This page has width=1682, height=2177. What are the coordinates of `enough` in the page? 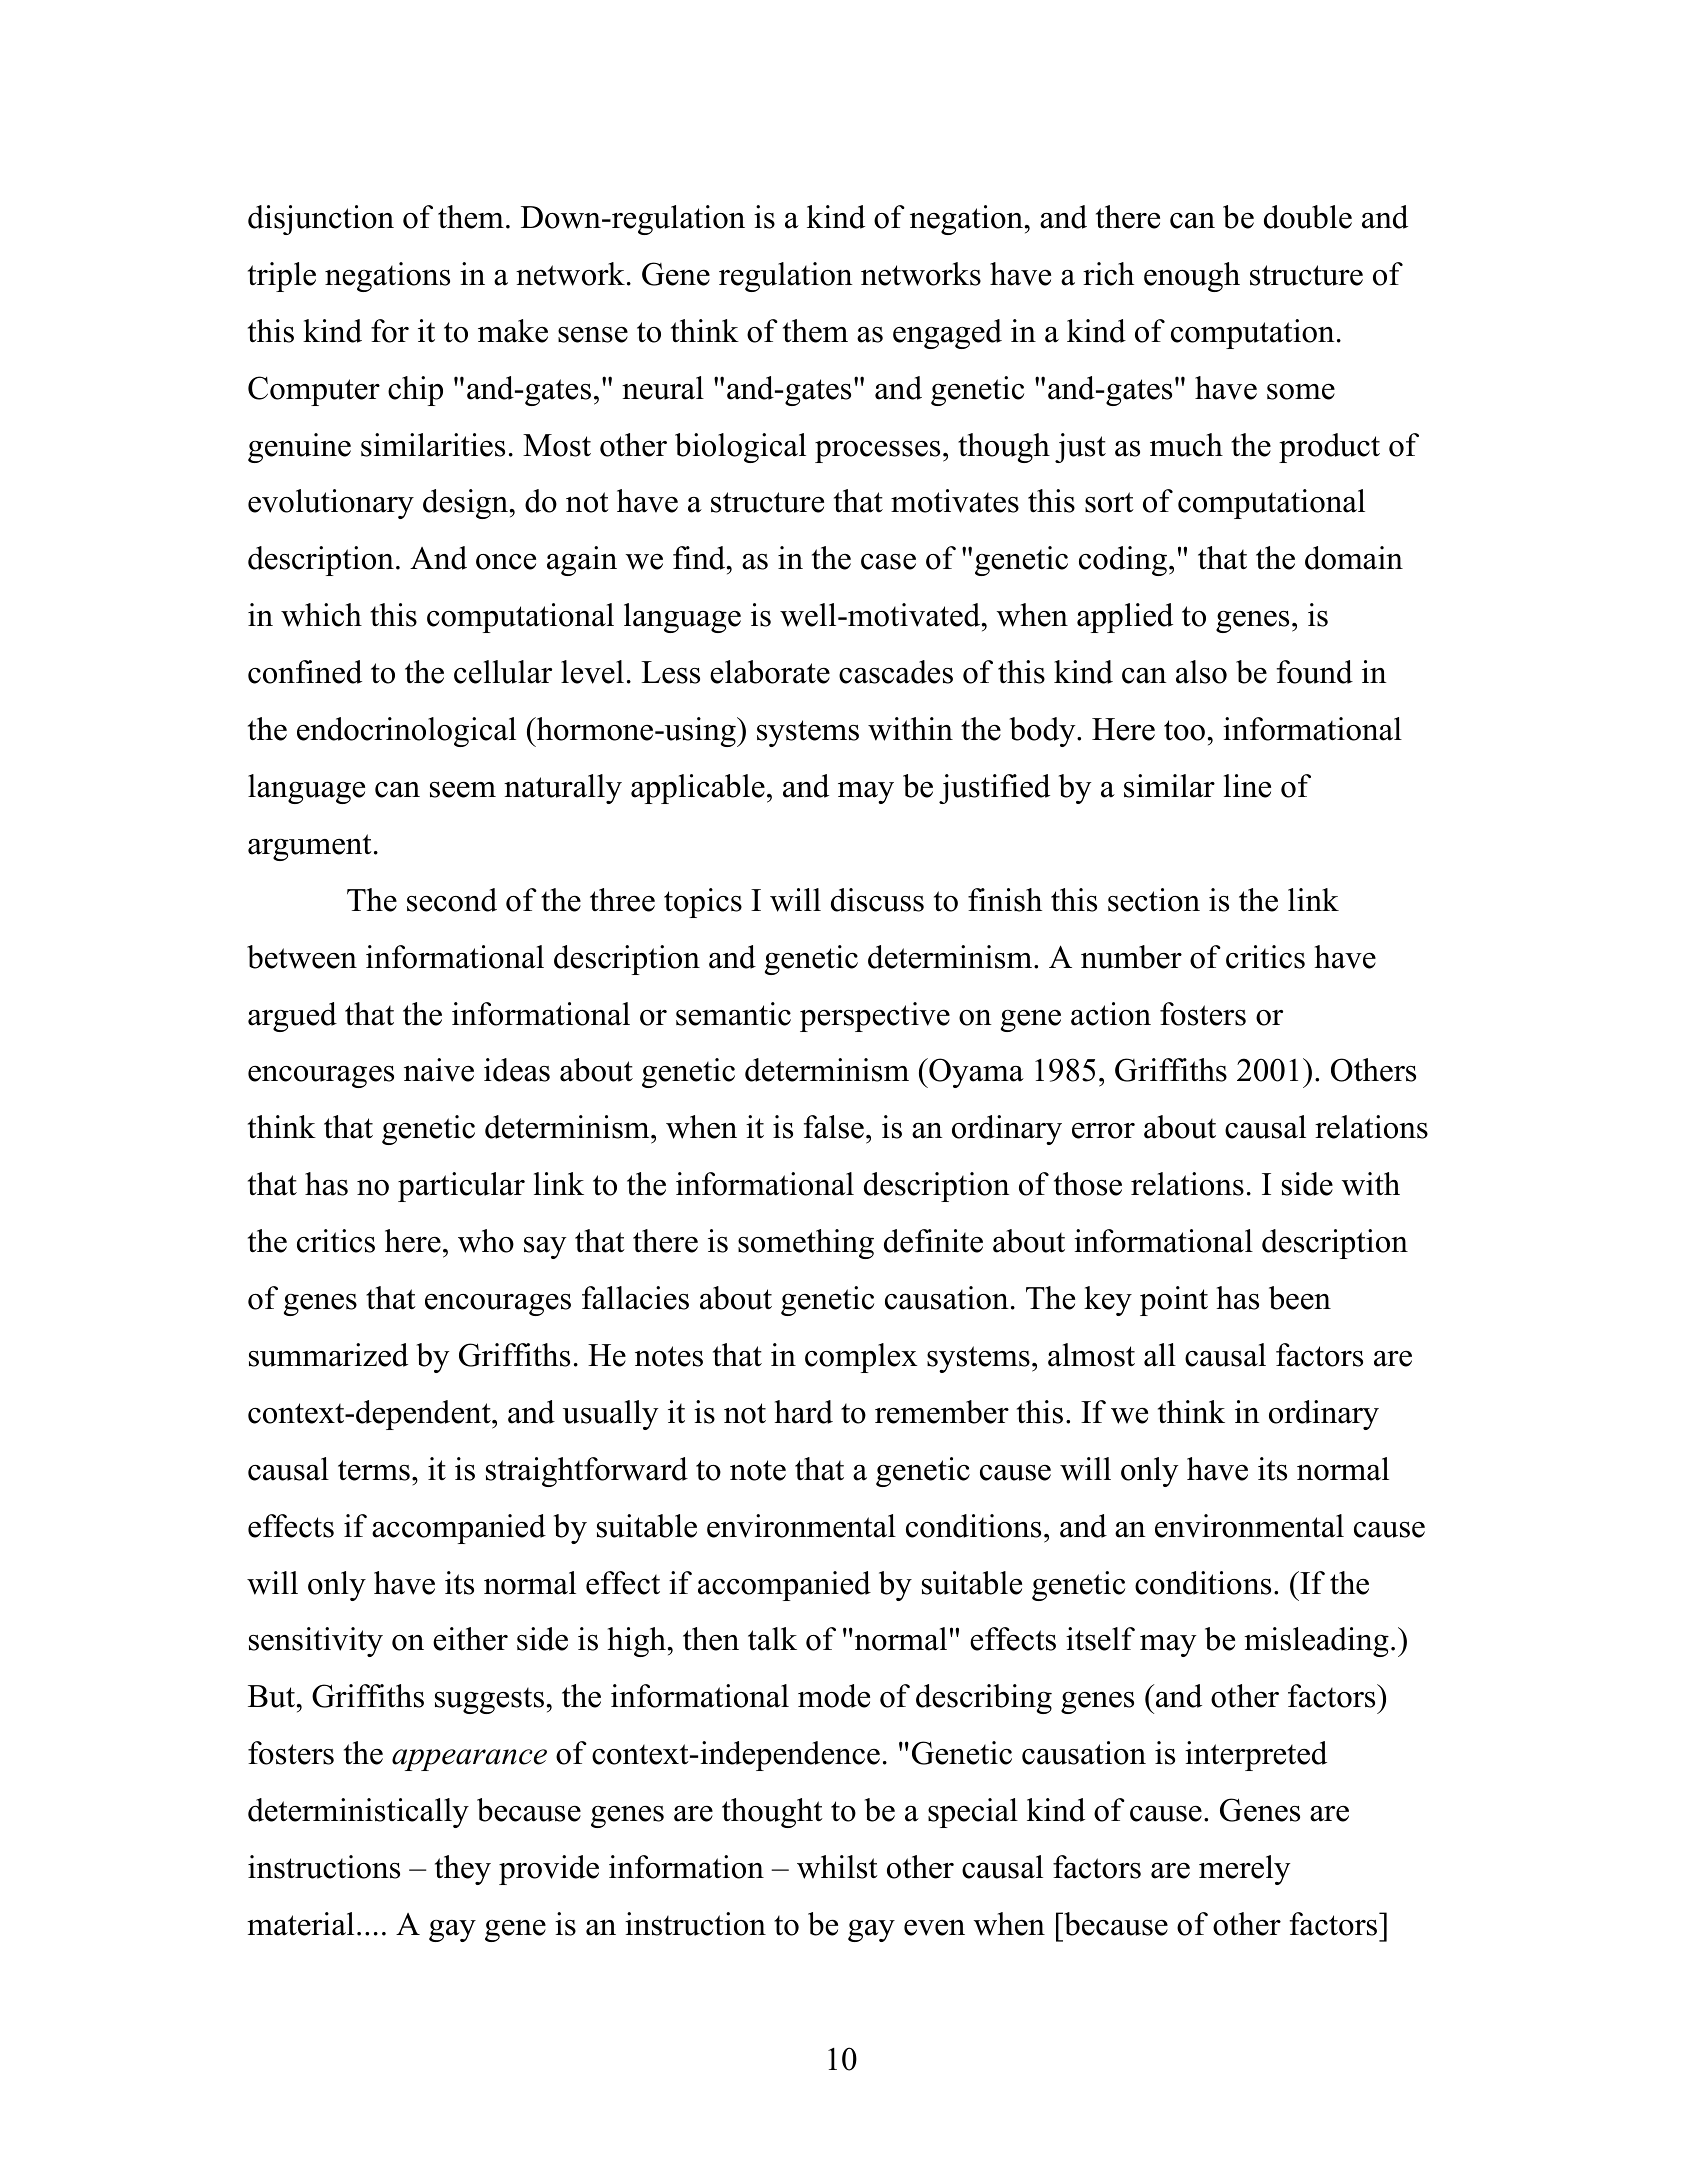 It's located at (1192, 277).
